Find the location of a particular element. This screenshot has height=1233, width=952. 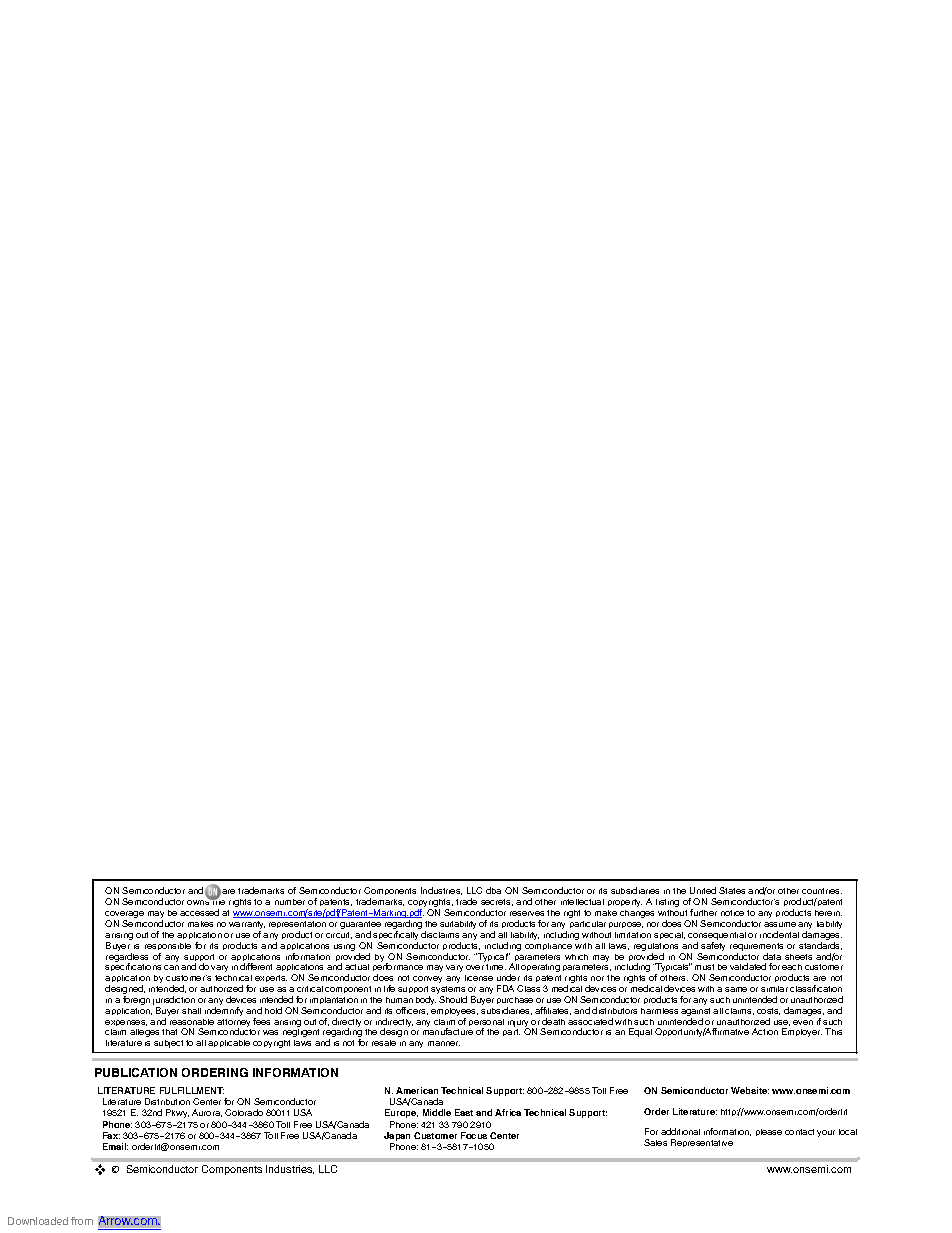

subject is located at coordinates (168, 1044).
